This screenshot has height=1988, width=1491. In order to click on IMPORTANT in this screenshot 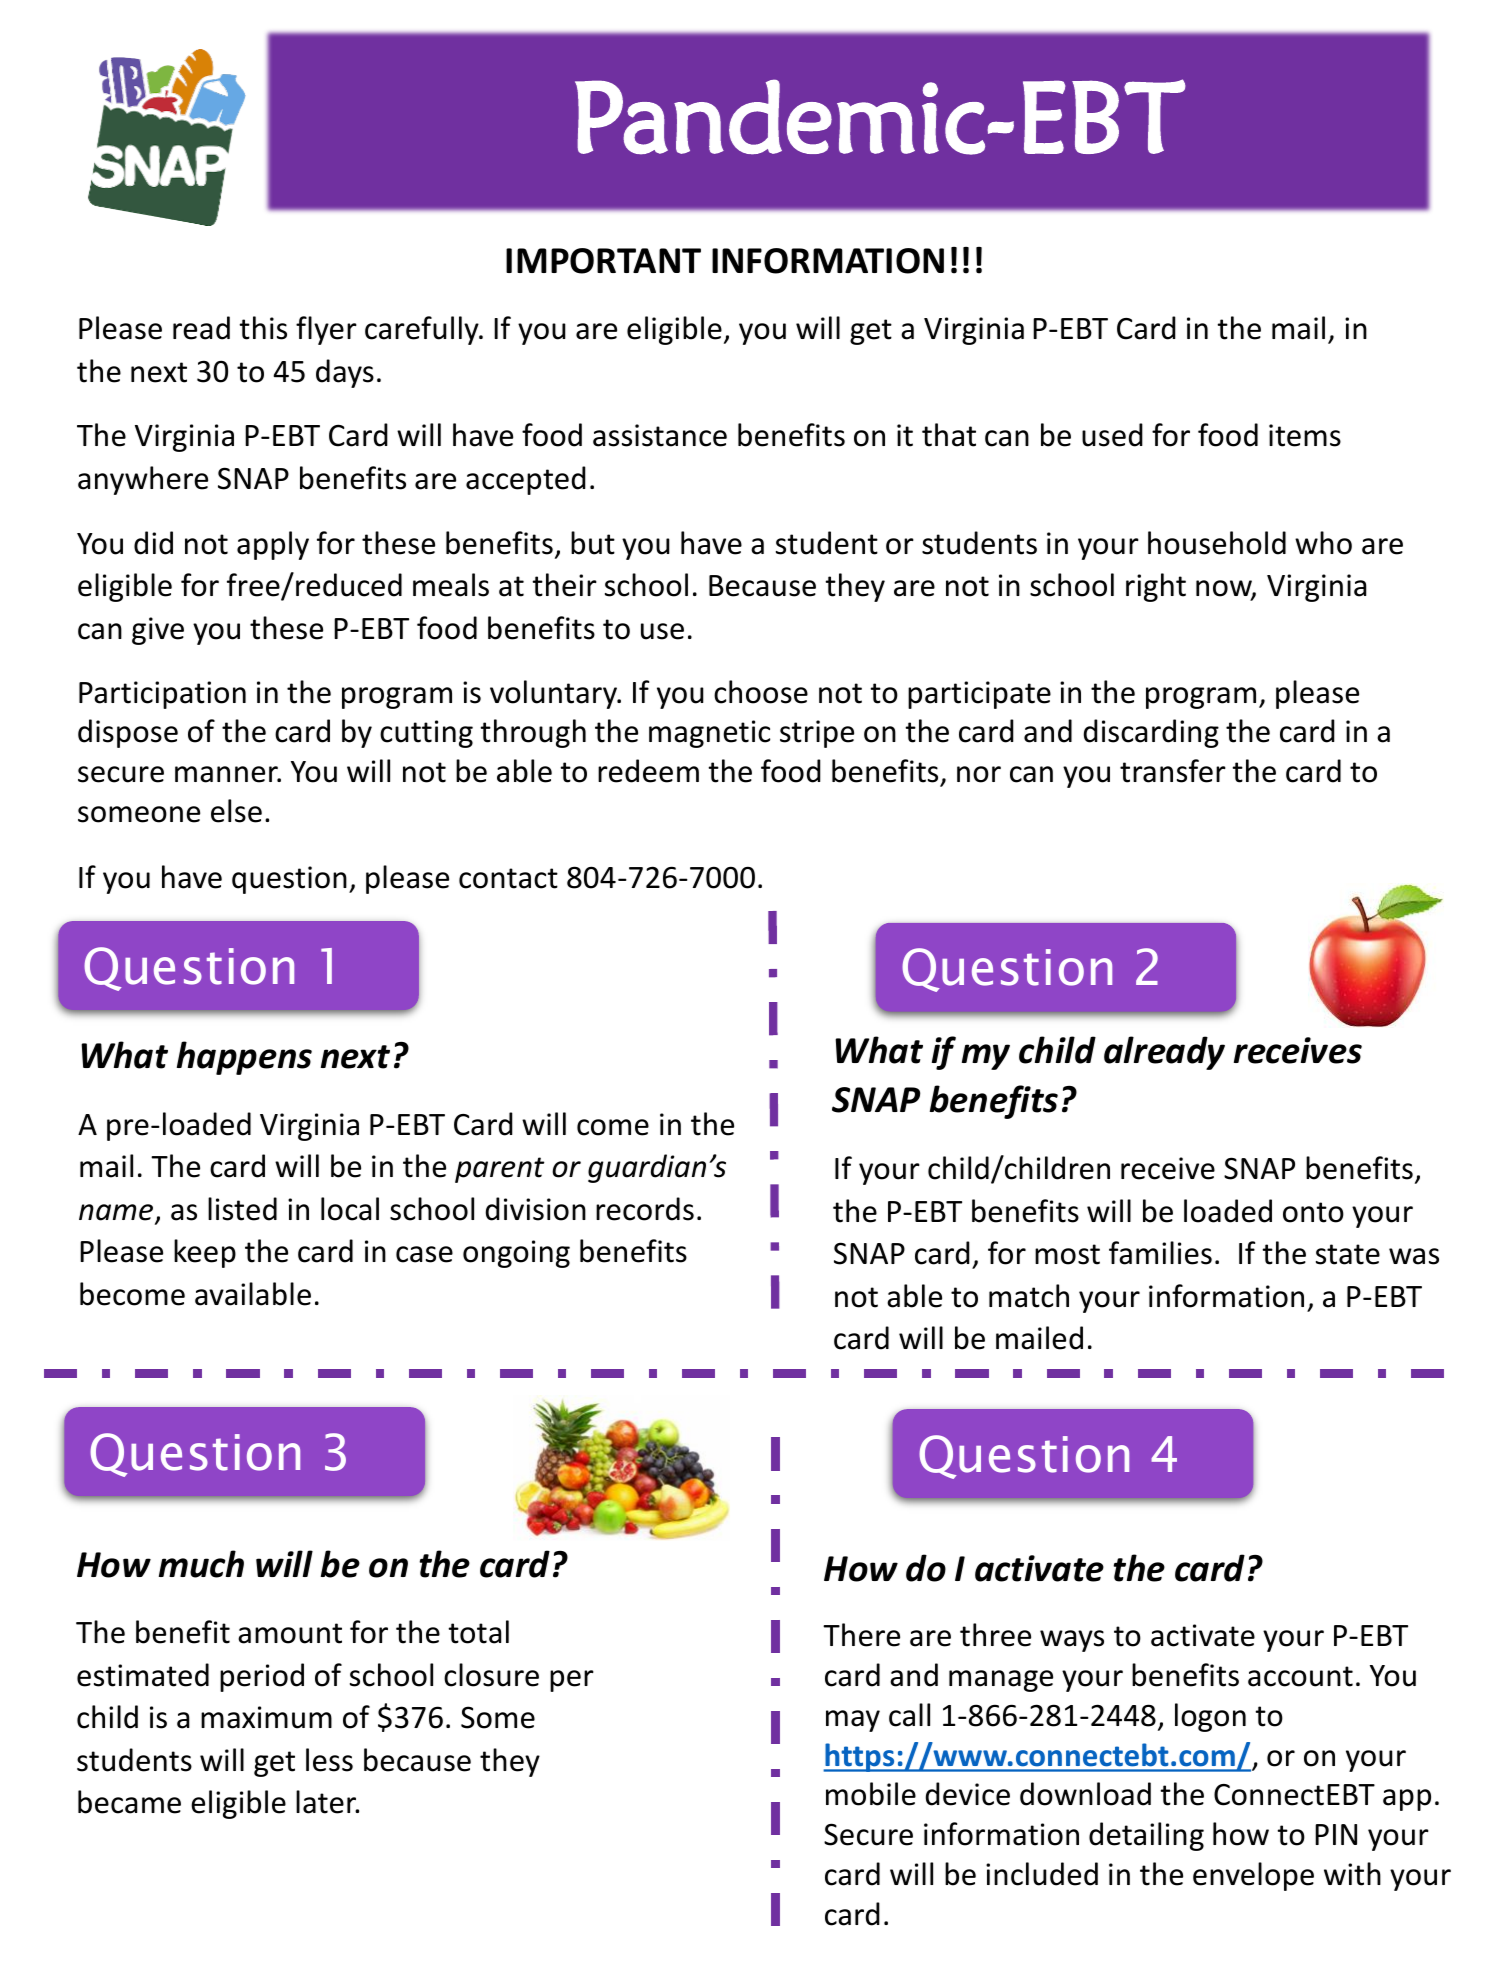, I will do `click(603, 261)`.
